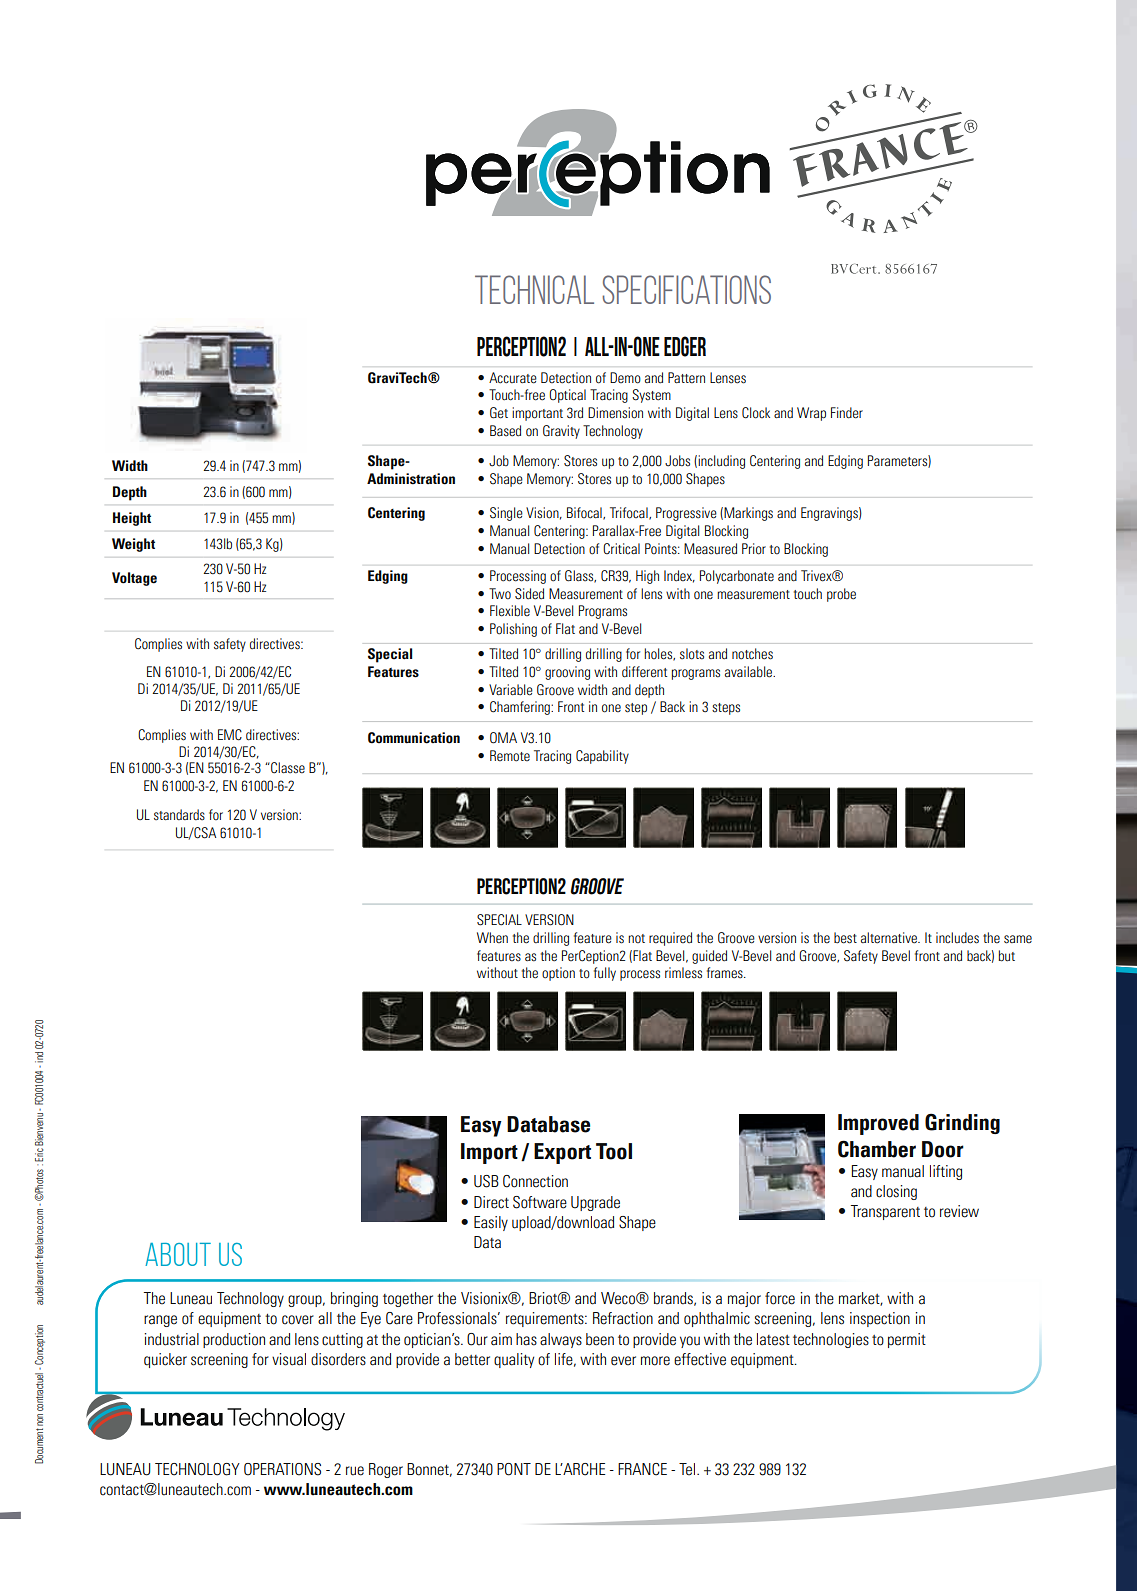  What do you see at coordinates (179, 815) in the screenshot?
I see `standards` at bounding box center [179, 815].
